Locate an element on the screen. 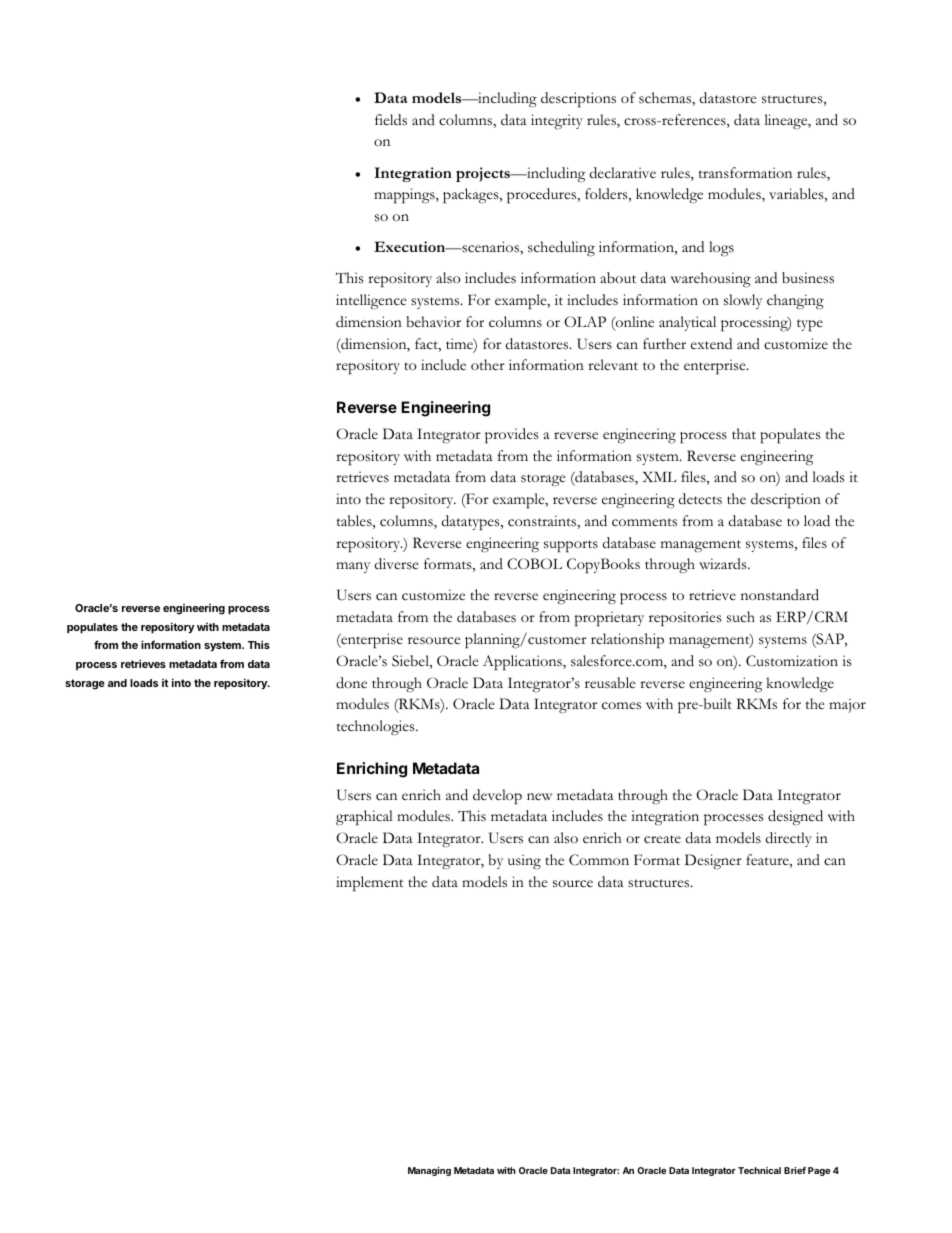  changing is located at coordinates (795, 302).
